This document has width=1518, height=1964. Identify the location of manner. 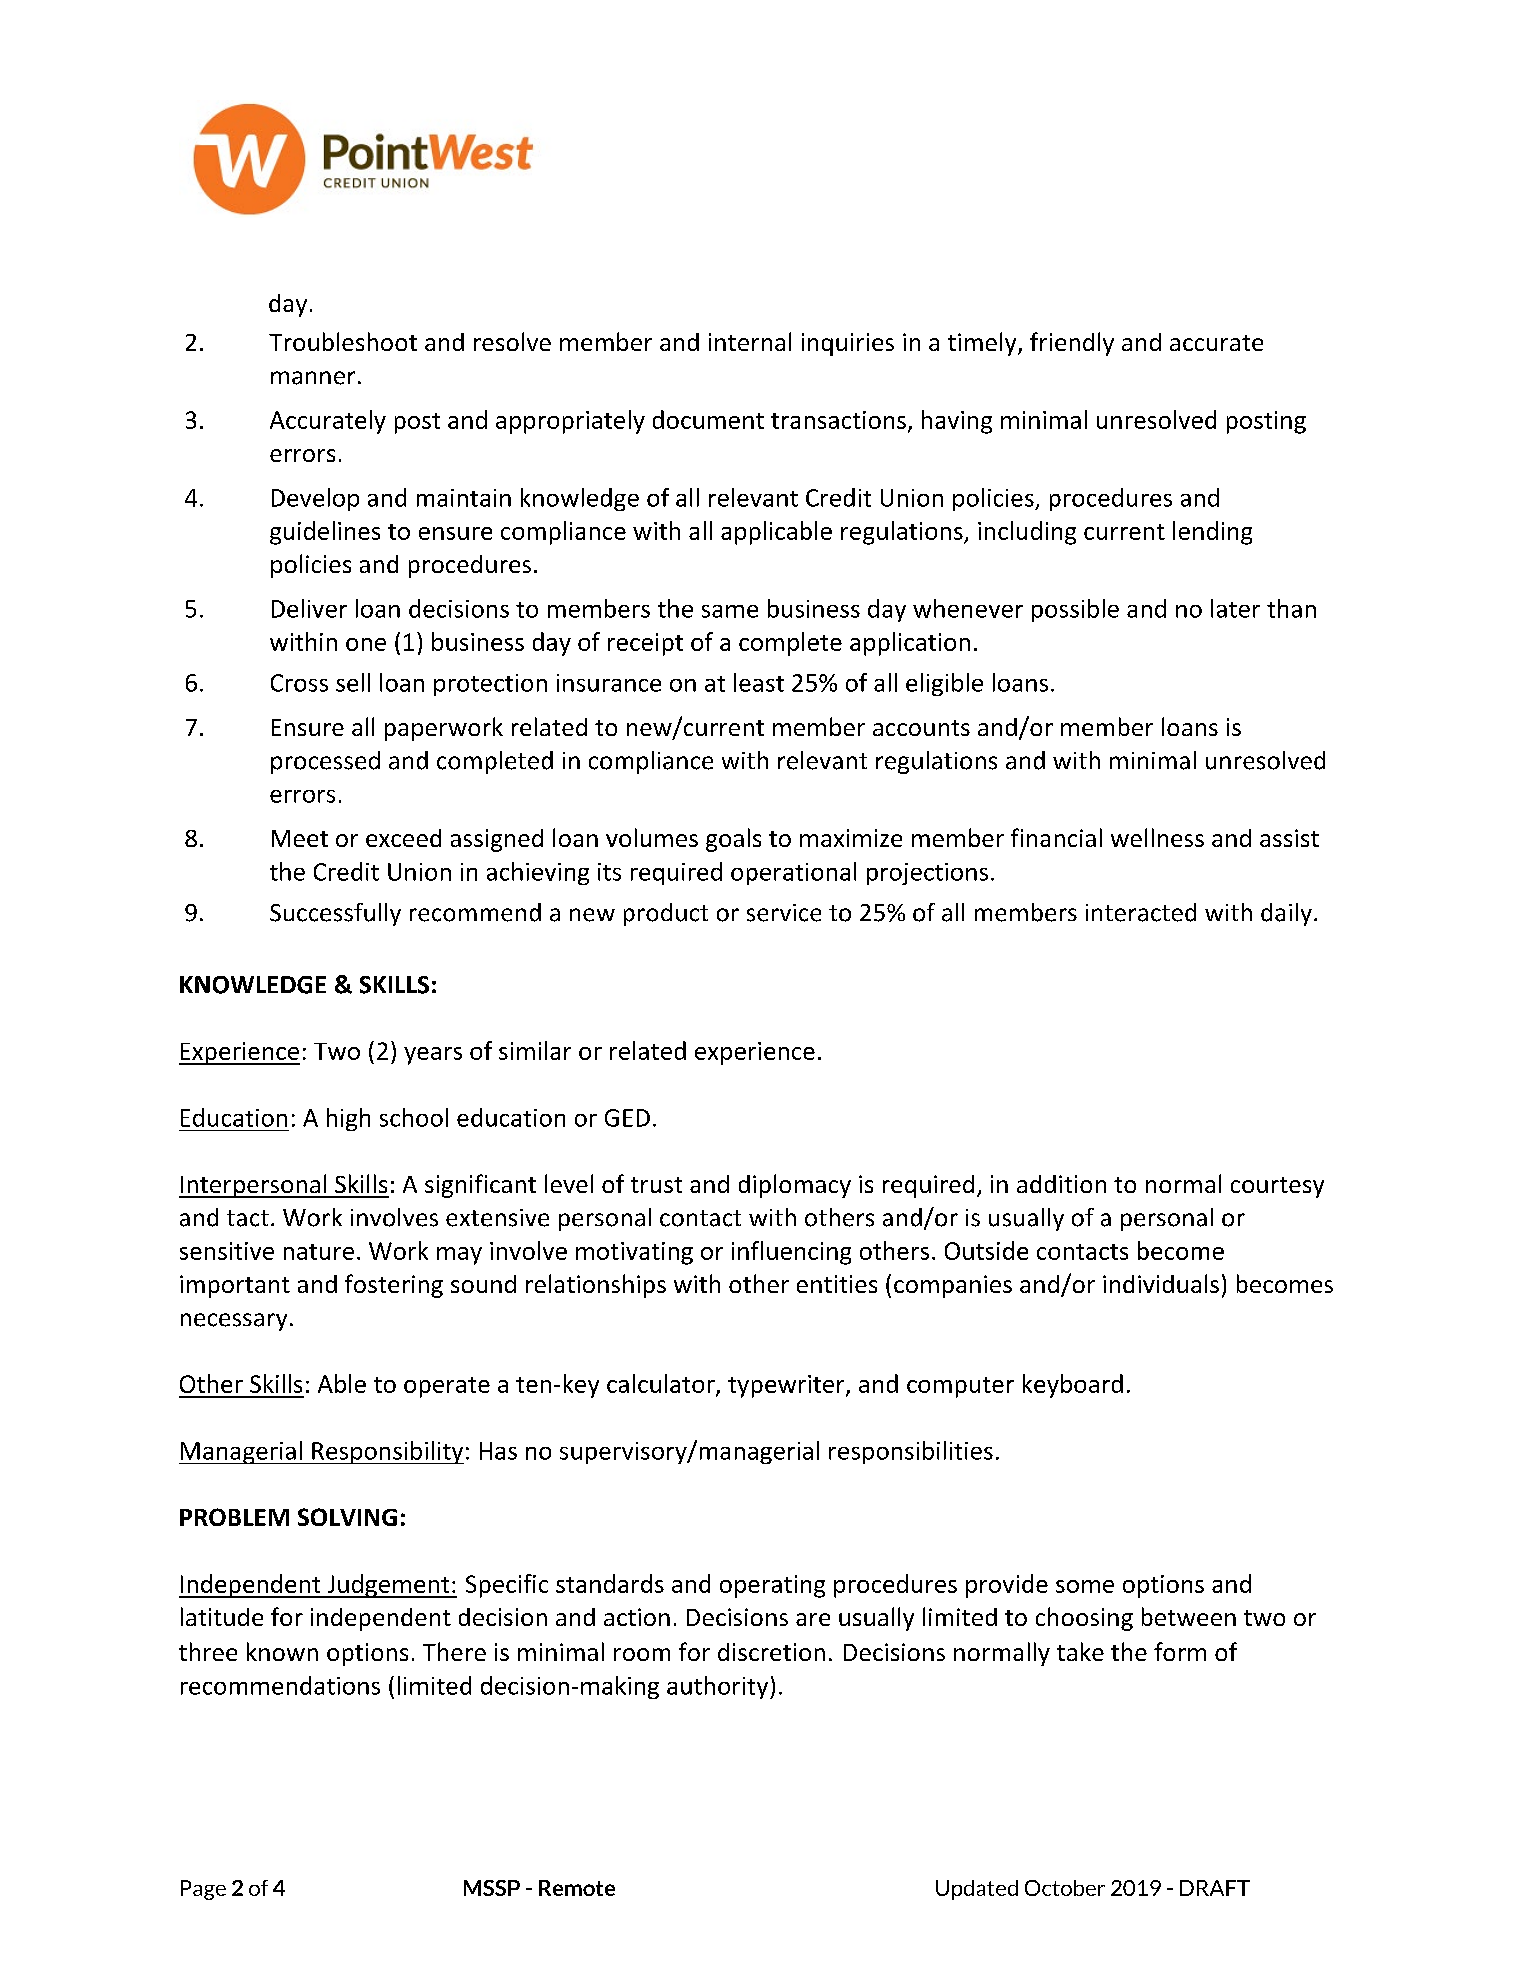
(313, 378).
